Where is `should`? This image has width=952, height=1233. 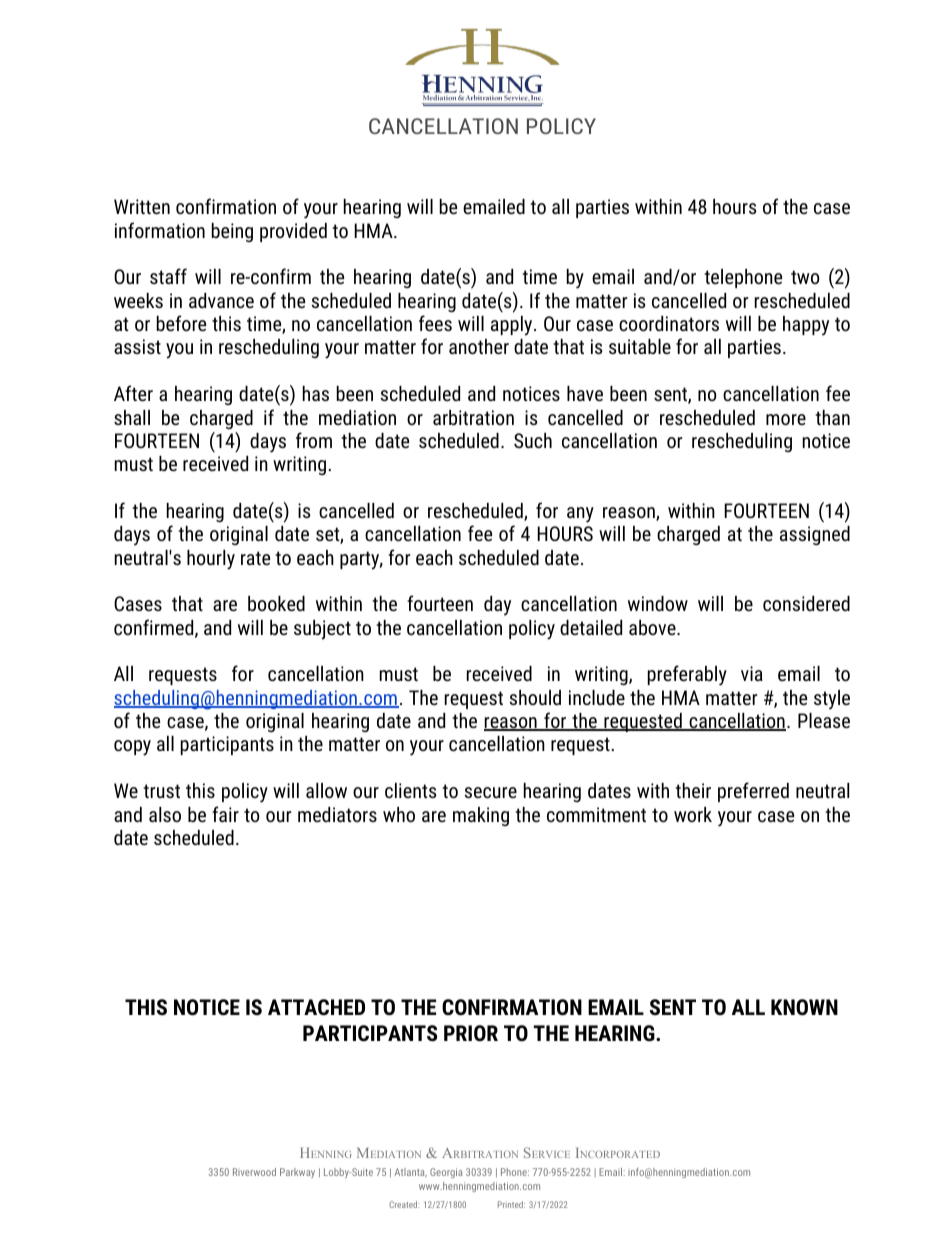 should is located at coordinates (535, 697).
